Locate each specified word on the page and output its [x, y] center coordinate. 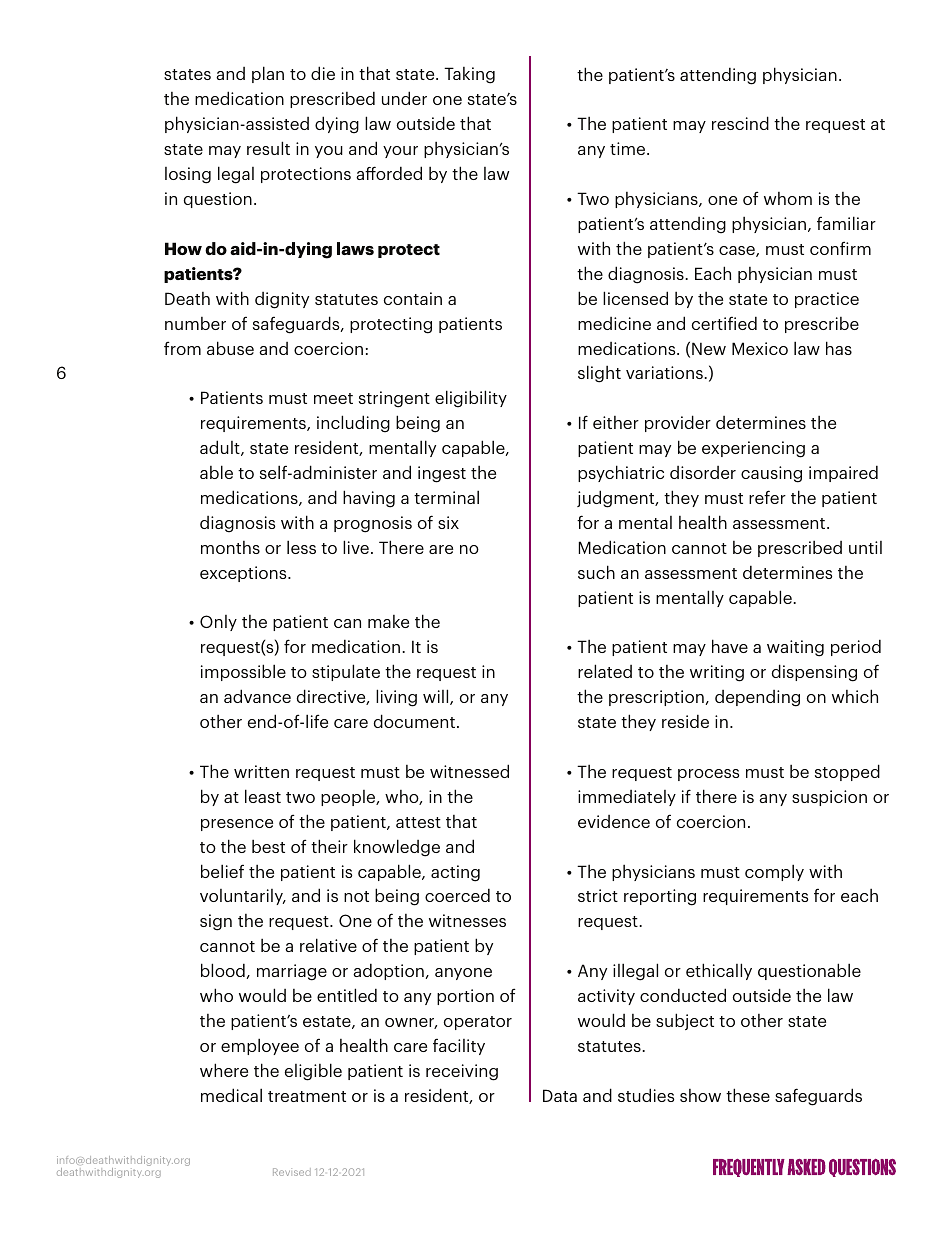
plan [268, 74]
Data [560, 1095]
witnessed [469, 771]
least [263, 796]
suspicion [829, 798]
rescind [740, 123]
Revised [292, 1172]
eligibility [471, 399]
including [353, 424]
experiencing [753, 449]
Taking [469, 75]
